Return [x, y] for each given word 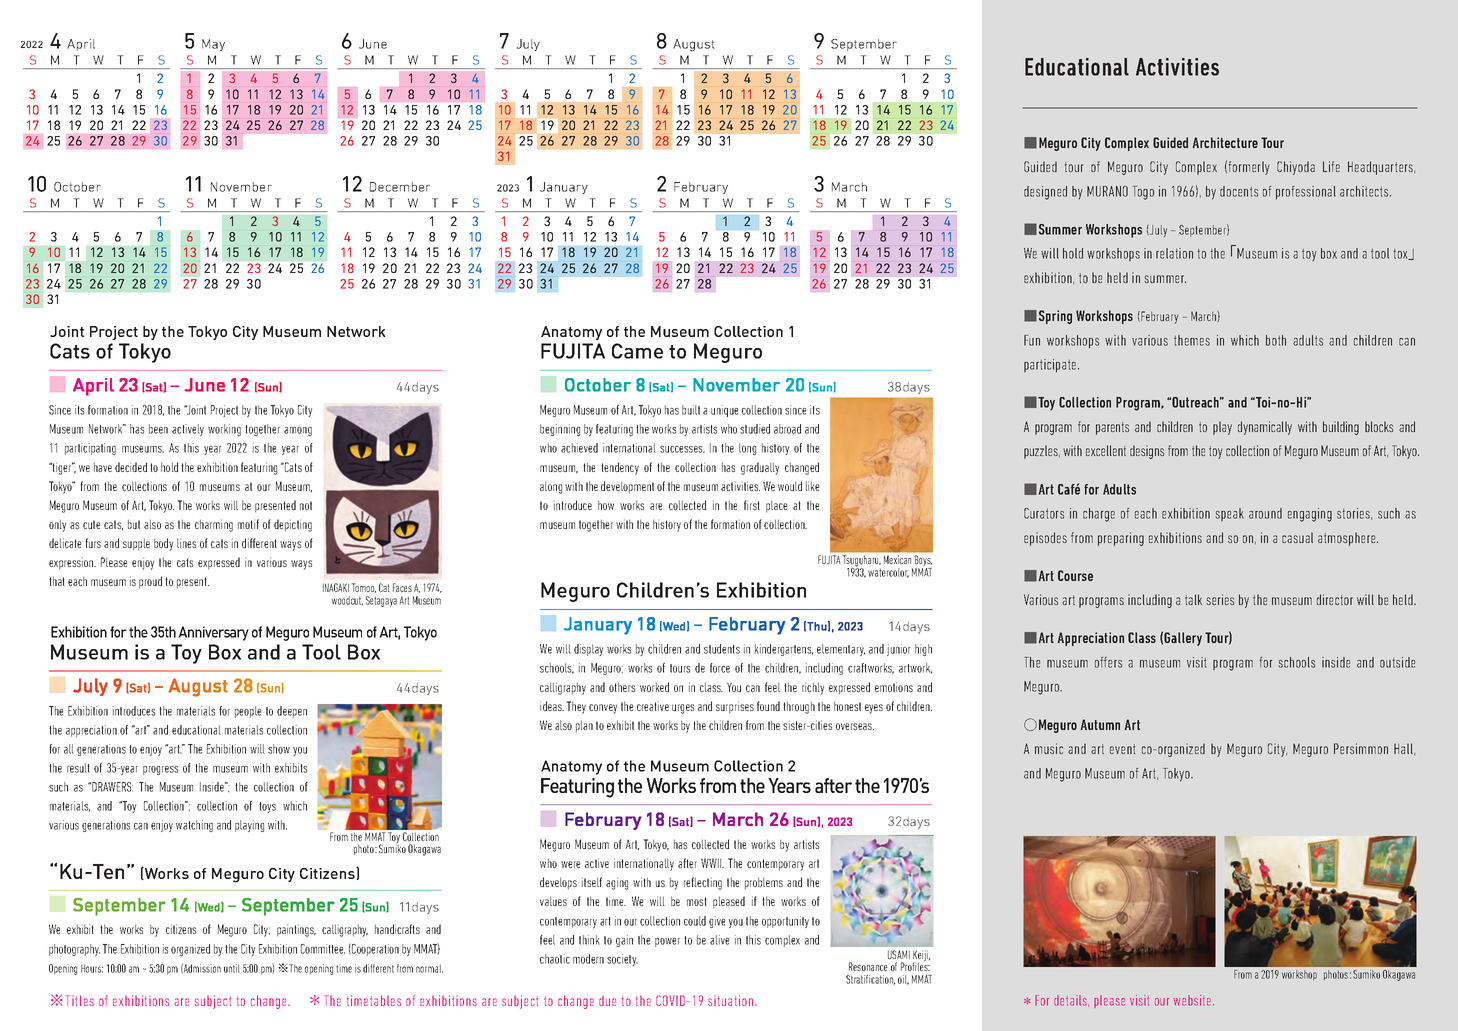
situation [730, 1000]
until [232, 968]
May [213, 45]
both [1276, 340]
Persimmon [1361, 748]
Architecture [1225, 142]
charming [214, 525]
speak [1229, 514]
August [694, 45]
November [241, 187]
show [279, 749]
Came [637, 351]
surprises [735, 707]
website [1192, 1000]
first [752, 505]
